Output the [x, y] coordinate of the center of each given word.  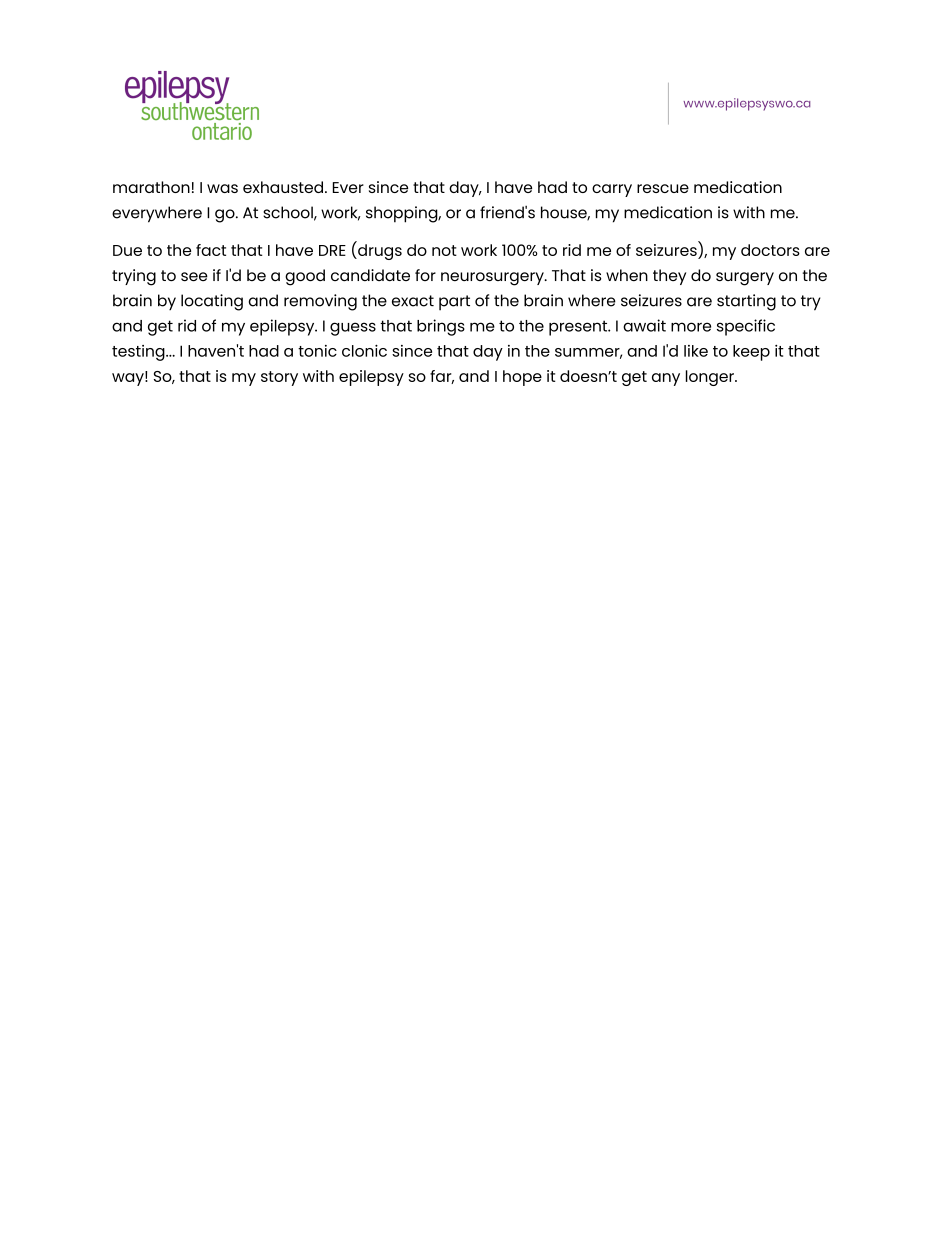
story [279, 378]
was [222, 188]
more [691, 327]
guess [353, 329]
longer [711, 378]
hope [522, 378]
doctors [770, 250]
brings [441, 327]
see [194, 276]
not [444, 250]
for [425, 275]
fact [211, 250]
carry [612, 190]
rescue [663, 188]
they [669, 277]
